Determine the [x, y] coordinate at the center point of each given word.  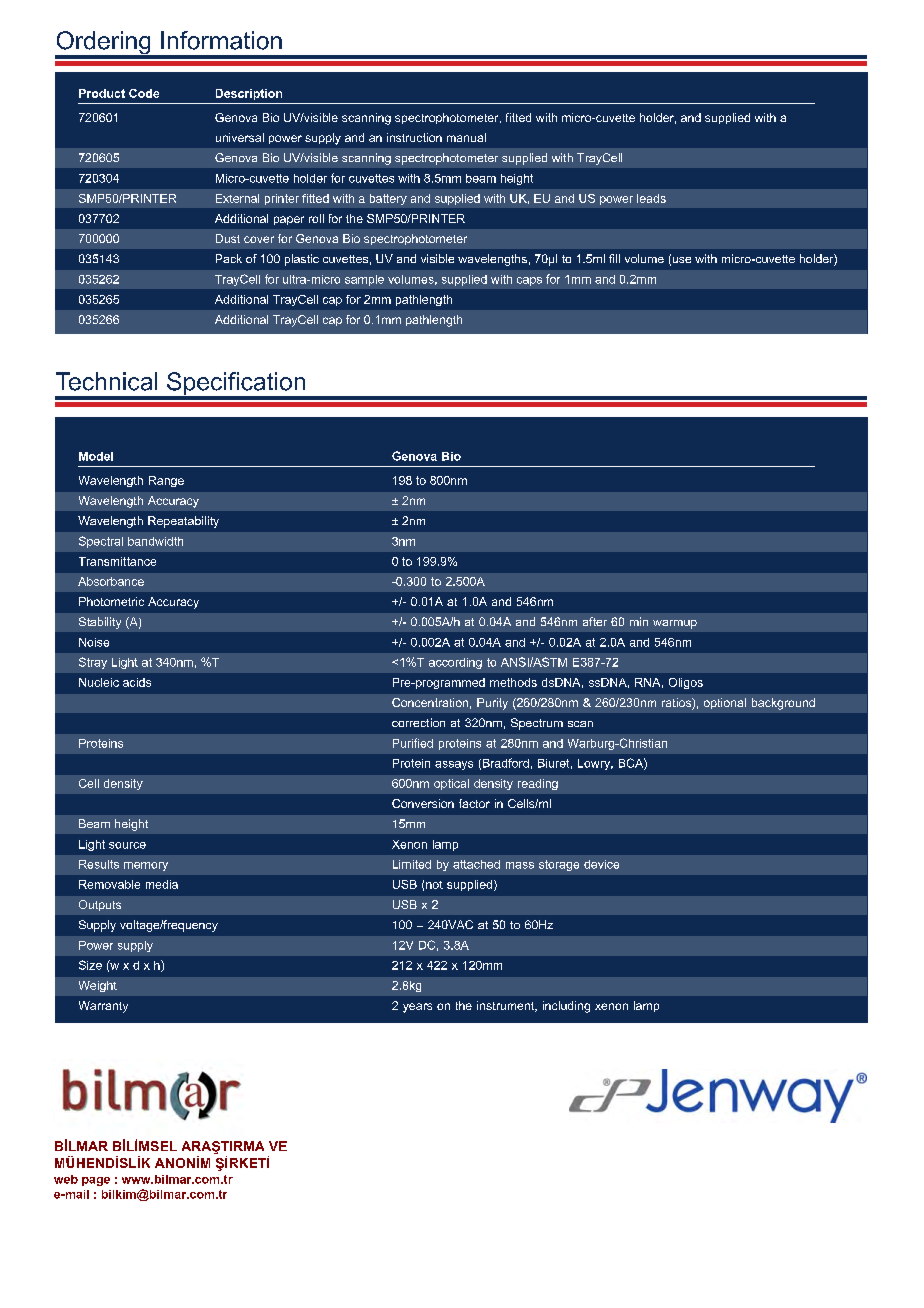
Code [144, 93]
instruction [414, 137]
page [96, 1181]
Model [96, 456]
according [455, 663]
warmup [675, 624]
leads [651, 198]
